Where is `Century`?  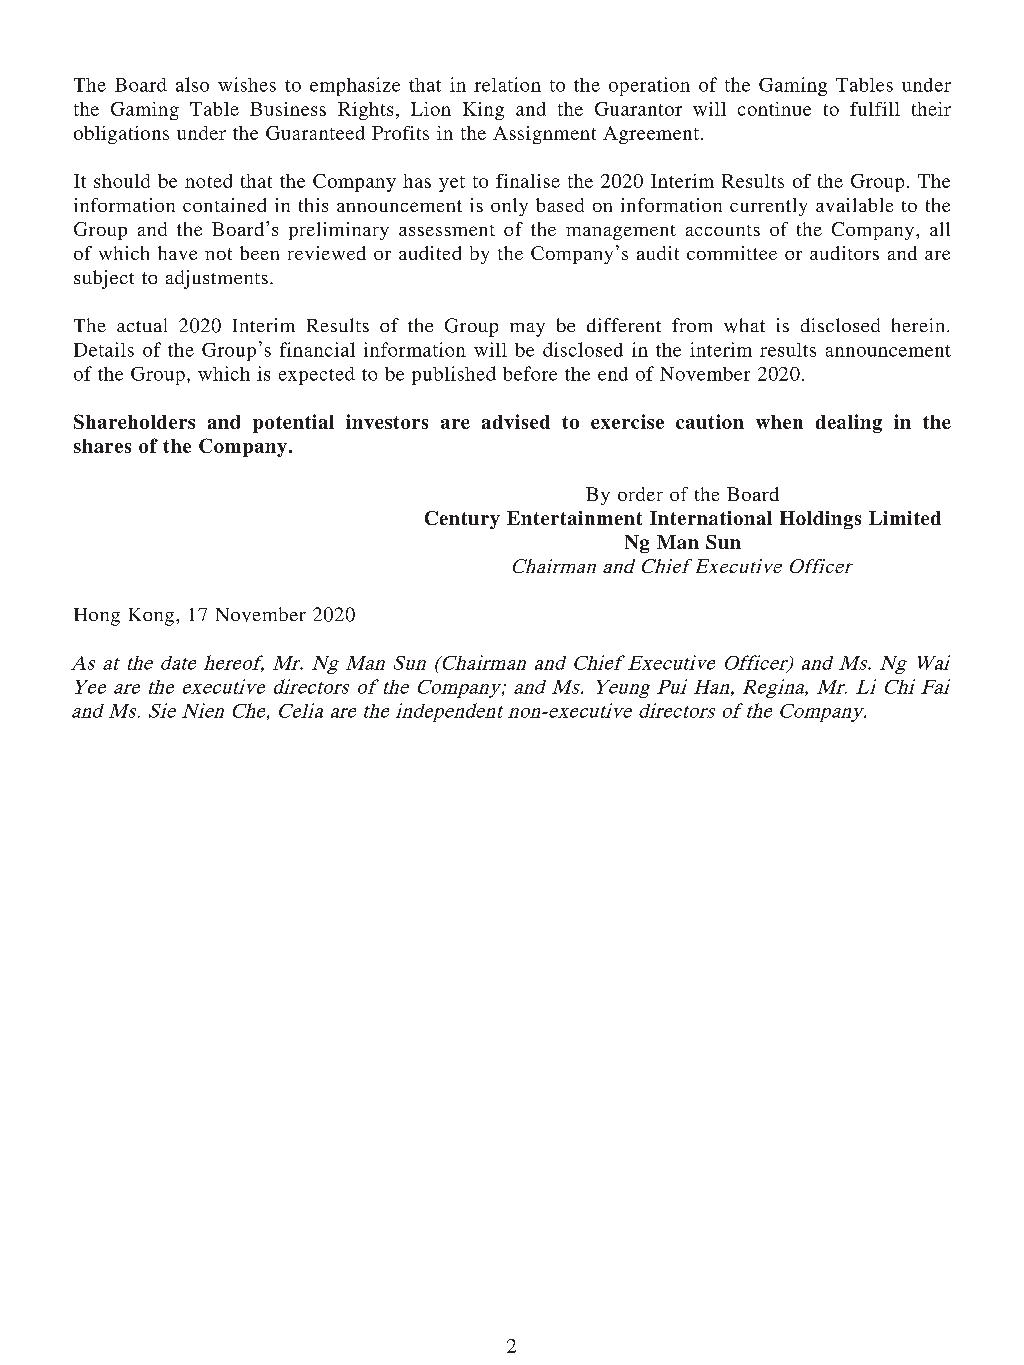 Century is located at coordinates (462, 520).
